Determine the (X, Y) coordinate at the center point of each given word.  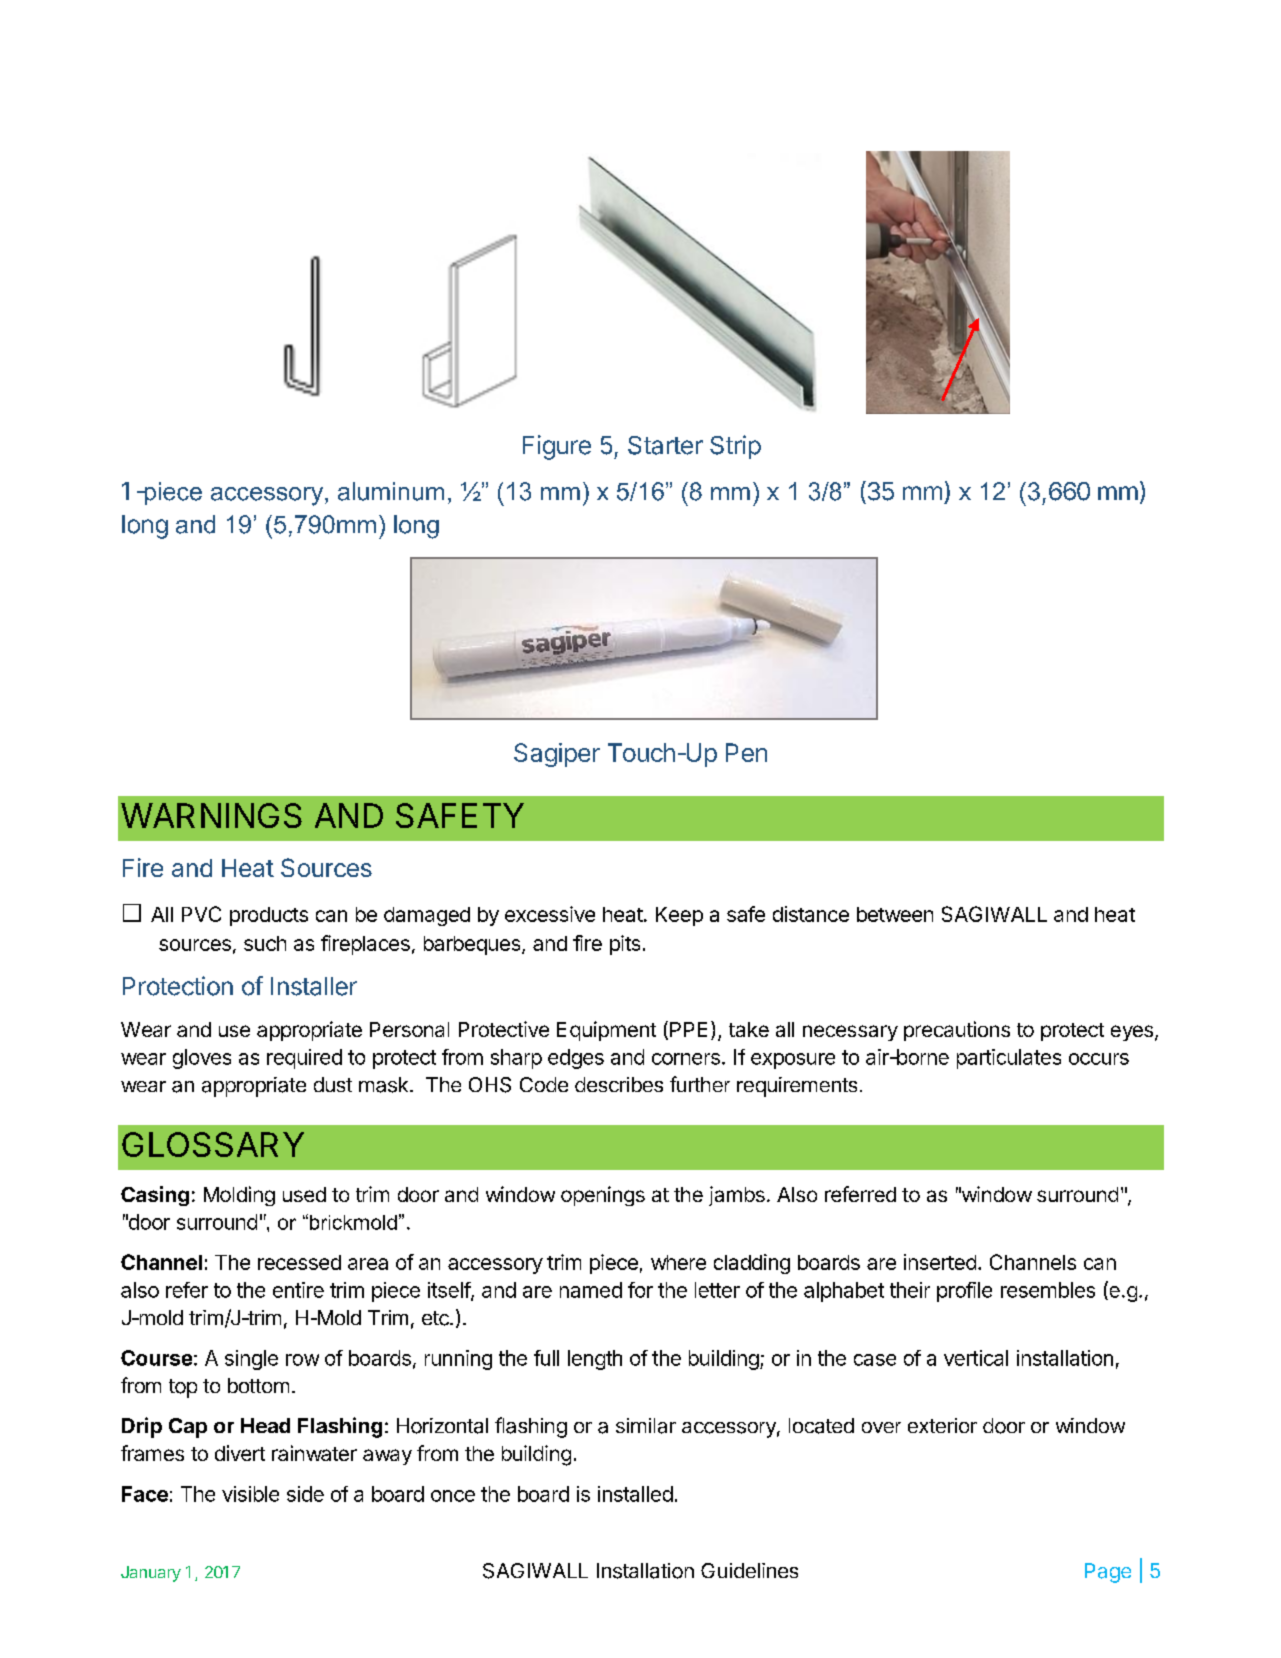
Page (1108, 1573)
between (895, 914)
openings (603, 1196)
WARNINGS (211, 815)
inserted (940, 1262)
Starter (665, 445)
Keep (679, 916)
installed (635, 1494)
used (304, 1194)
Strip (735, 447)
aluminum (391, 491)
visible (250, 1494)
